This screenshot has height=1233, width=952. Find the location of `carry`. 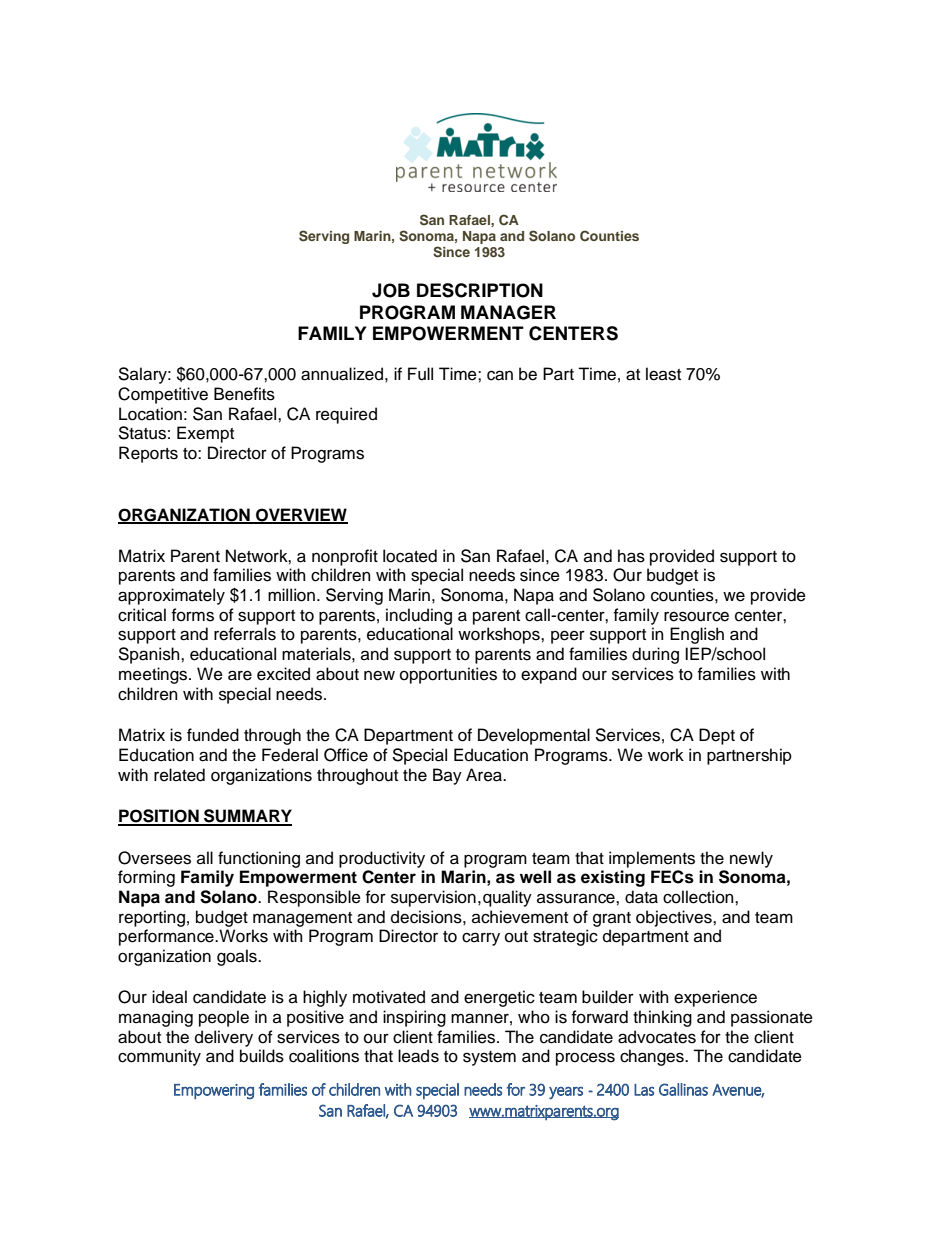

carry is located at coordinates (481, 939).
